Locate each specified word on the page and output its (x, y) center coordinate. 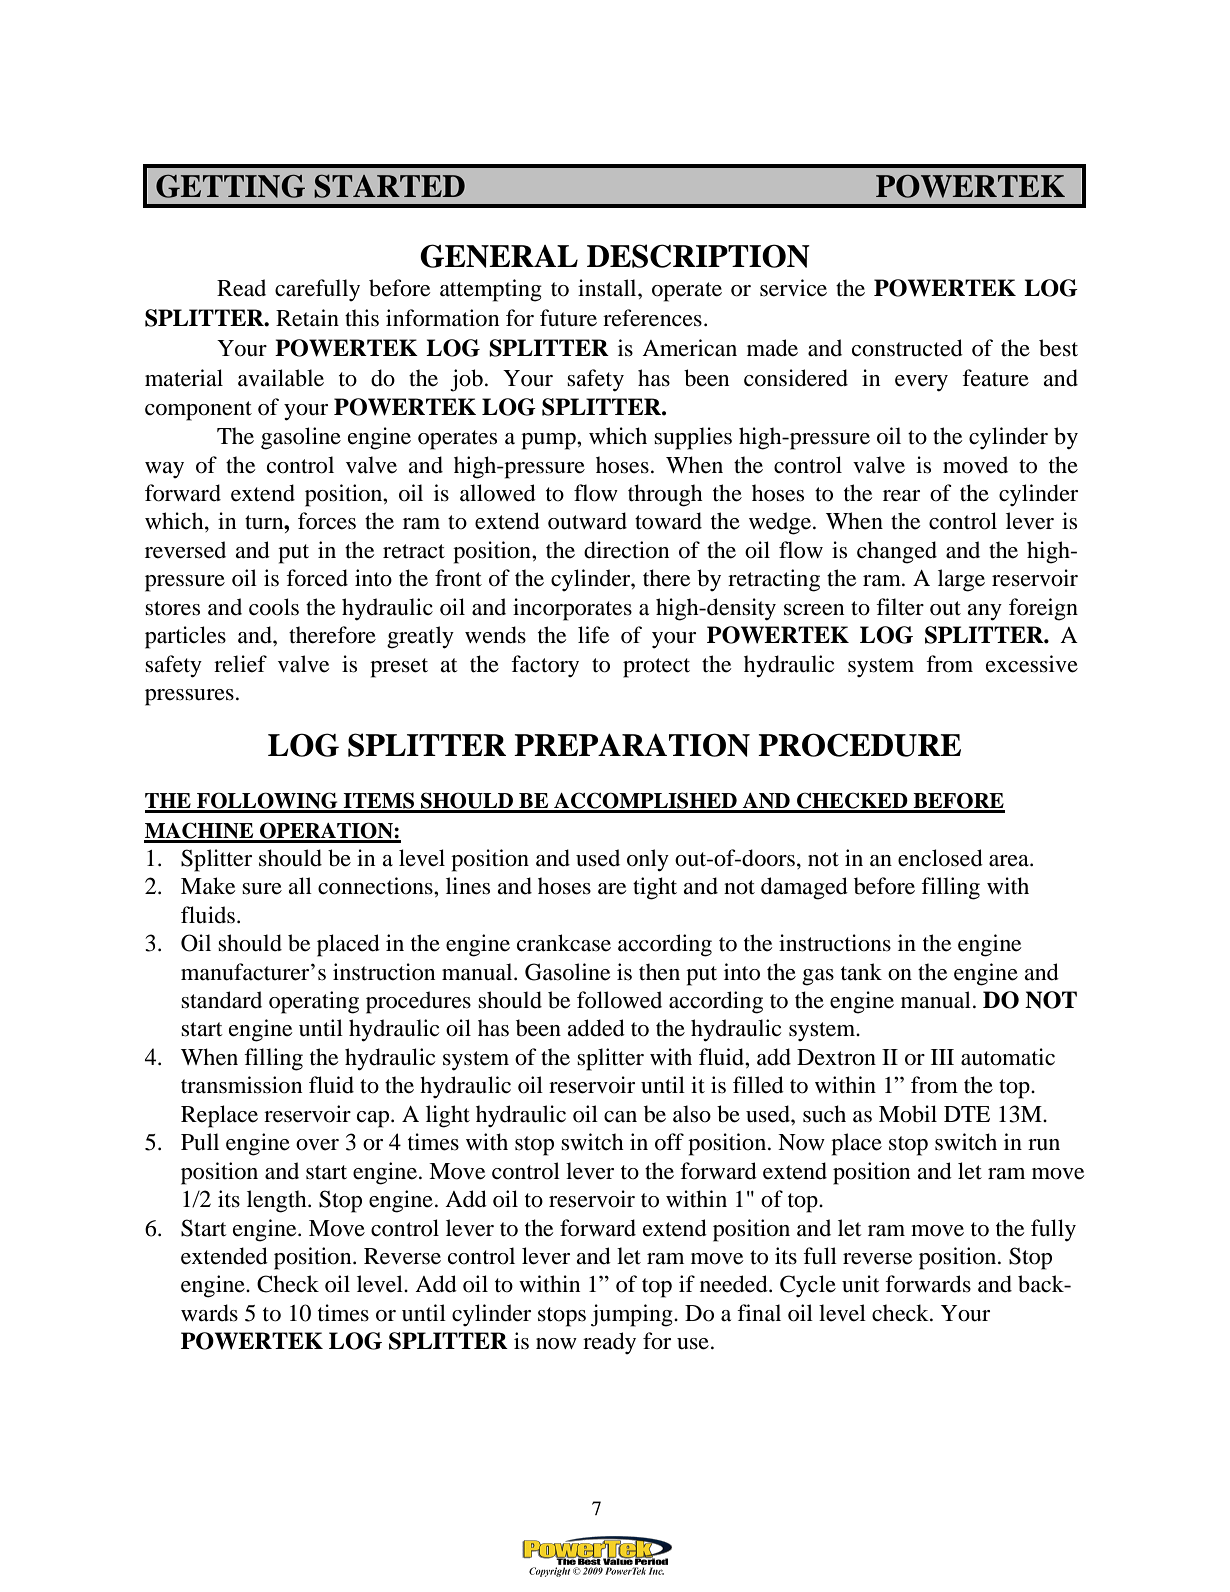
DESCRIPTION (698, 256)
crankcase (564, 943)
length (278, 1201)
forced (317, 578)
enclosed (940, 858)
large (961, 580)
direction (626, 550)
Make (208, 886)
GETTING (230, 186)
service (793, 288)
